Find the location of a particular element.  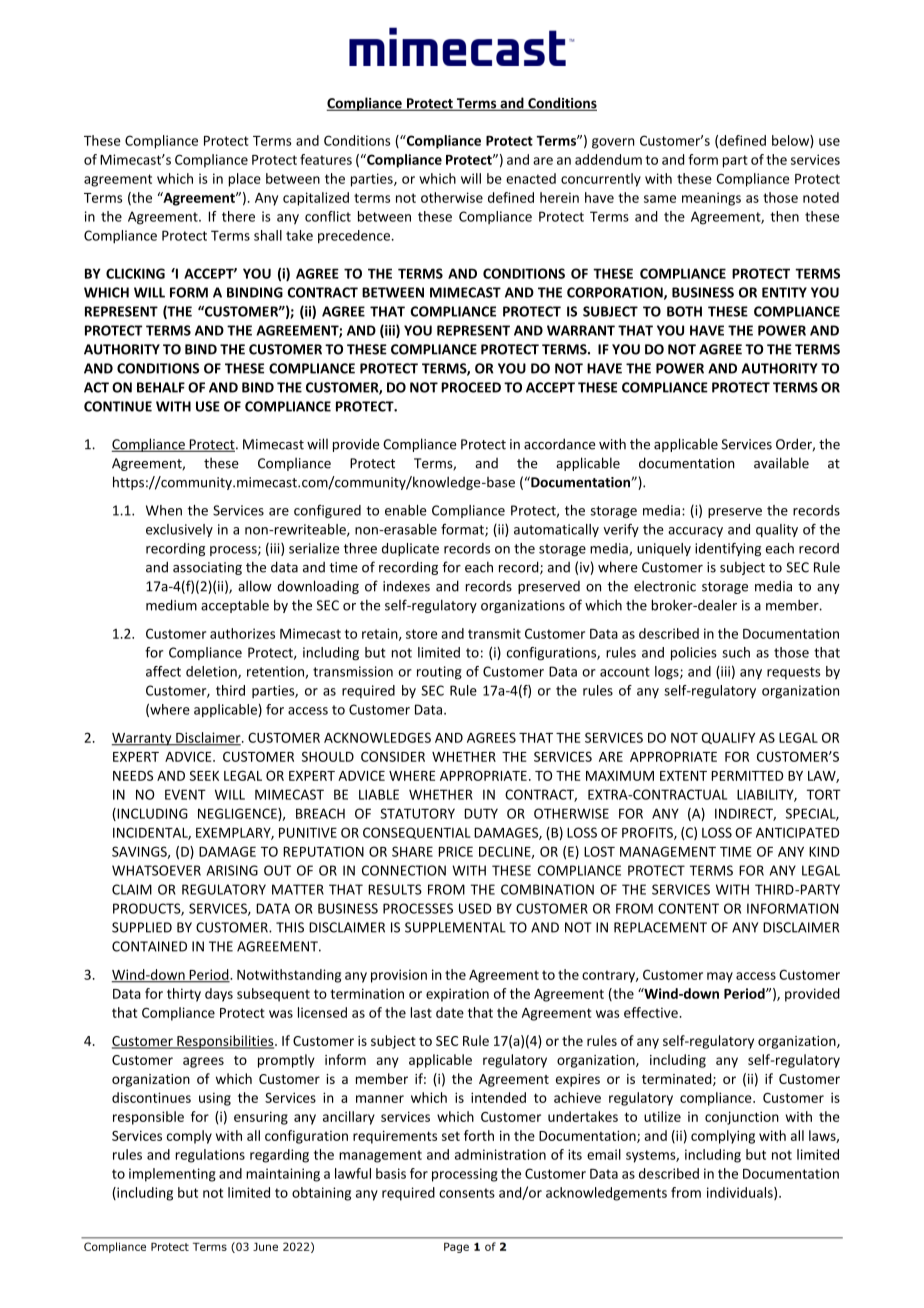

consents is located at coordinates (467, 1193).
